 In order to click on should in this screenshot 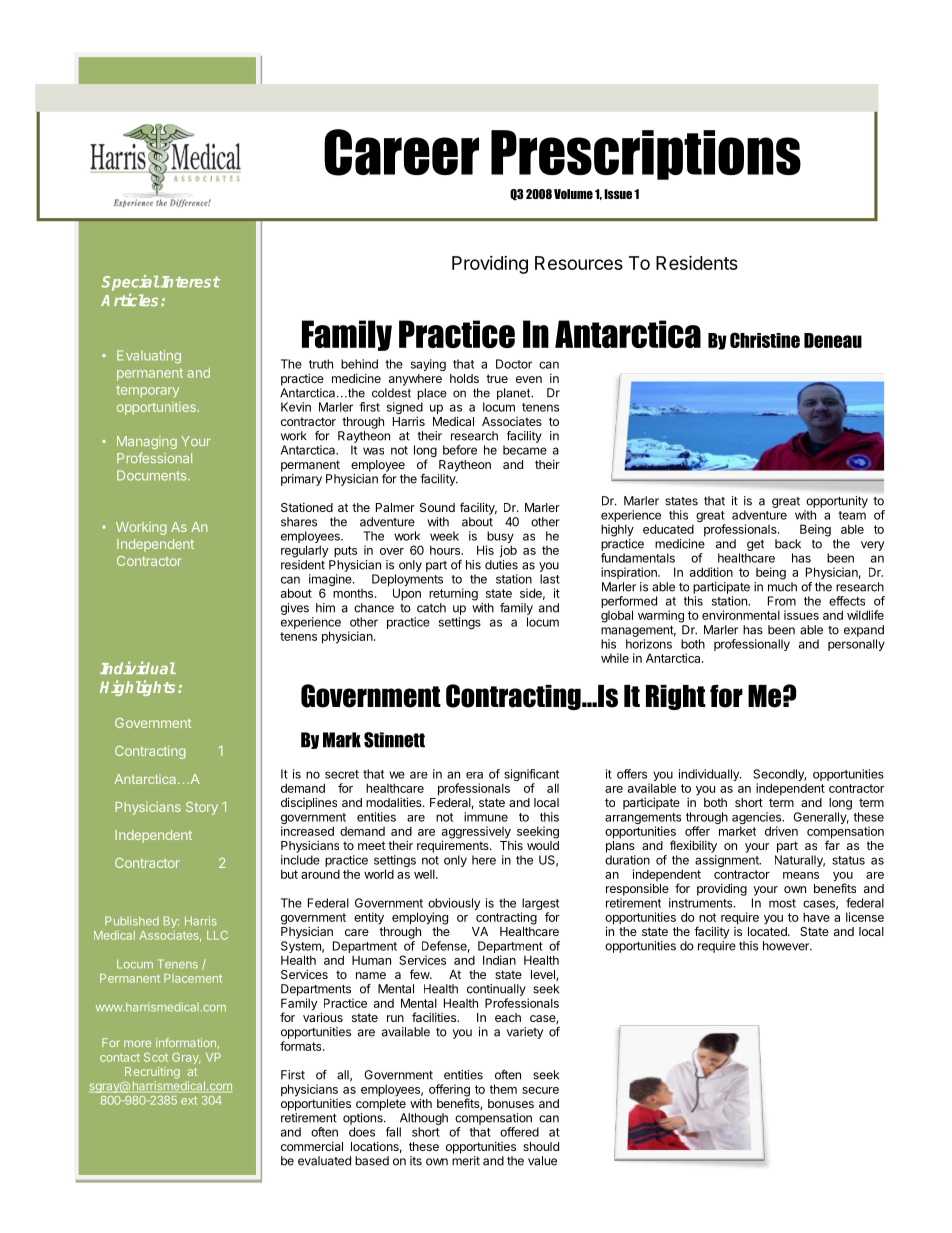, I will do `click(541, 1146)`.
